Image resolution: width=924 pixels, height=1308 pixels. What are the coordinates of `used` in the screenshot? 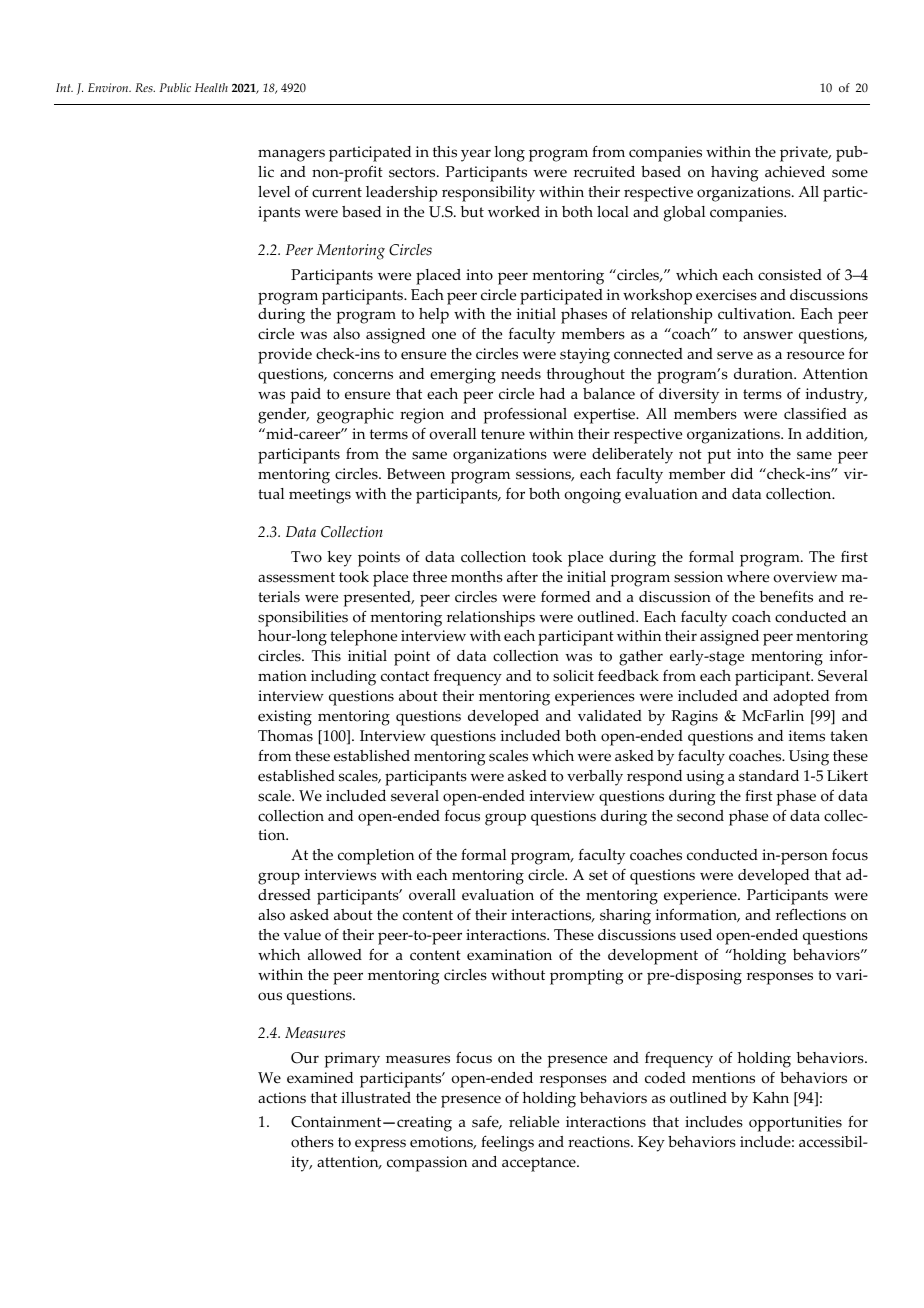 It's located at (696, 935).
